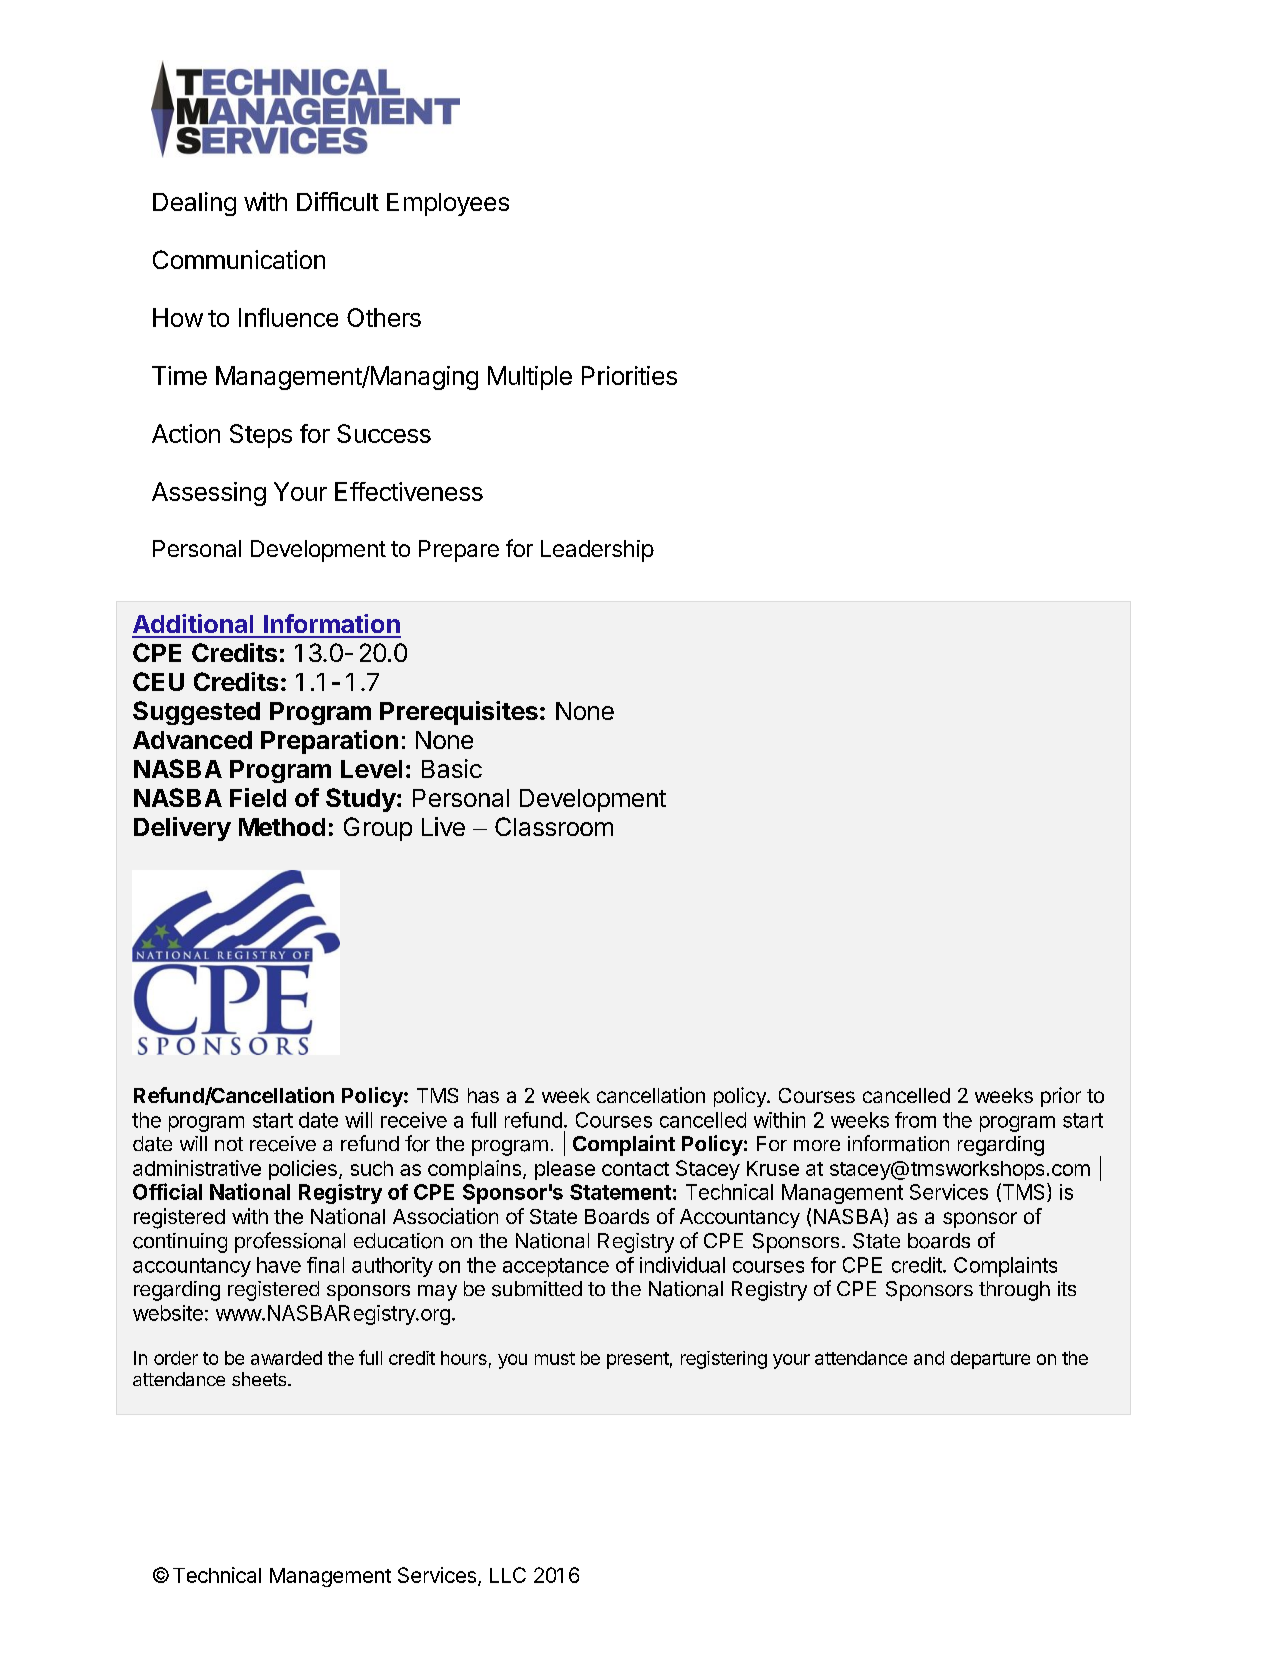  I want to click on Employees, so click(448, 204).
